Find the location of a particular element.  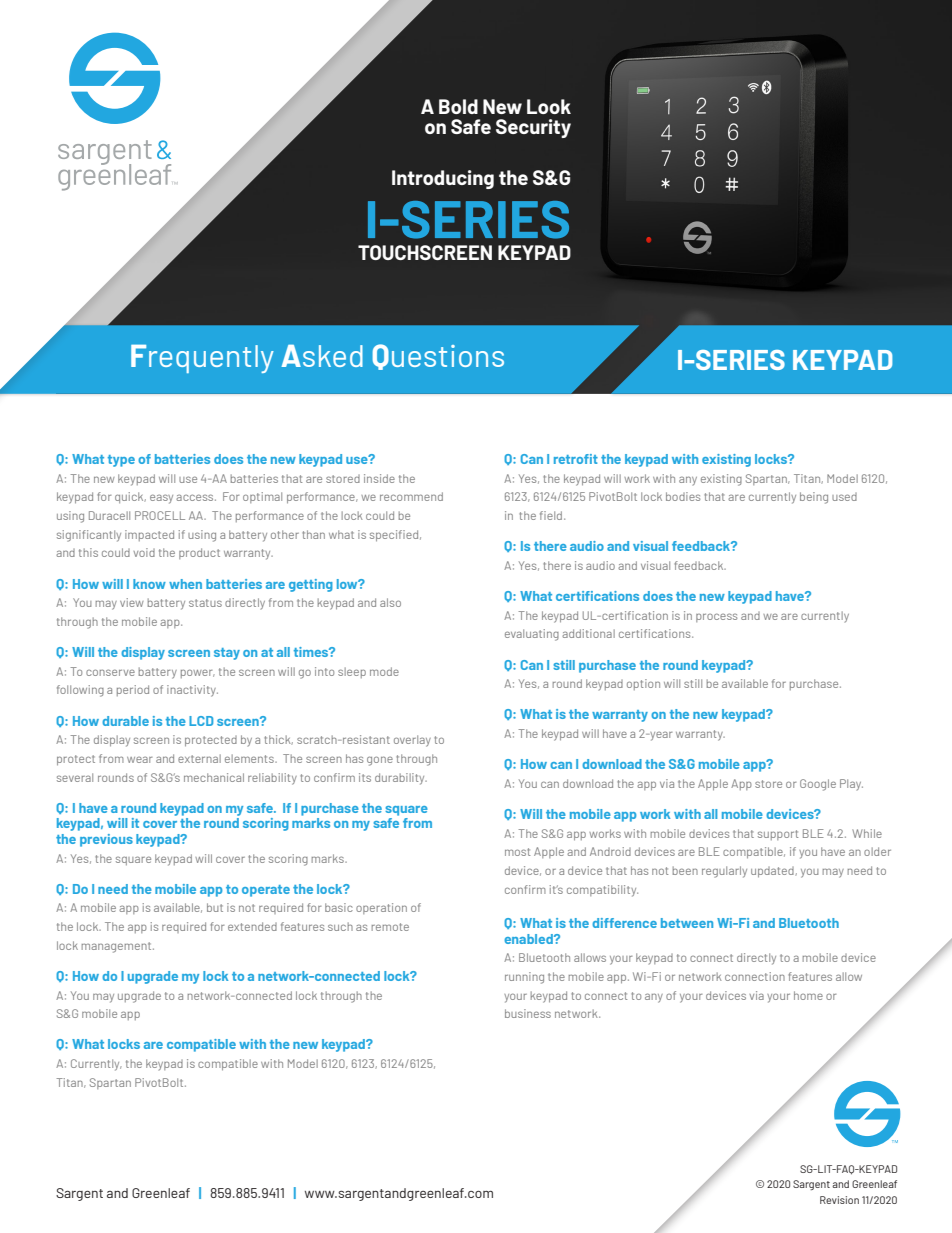

Bold is located at coordinates (458, 106).
